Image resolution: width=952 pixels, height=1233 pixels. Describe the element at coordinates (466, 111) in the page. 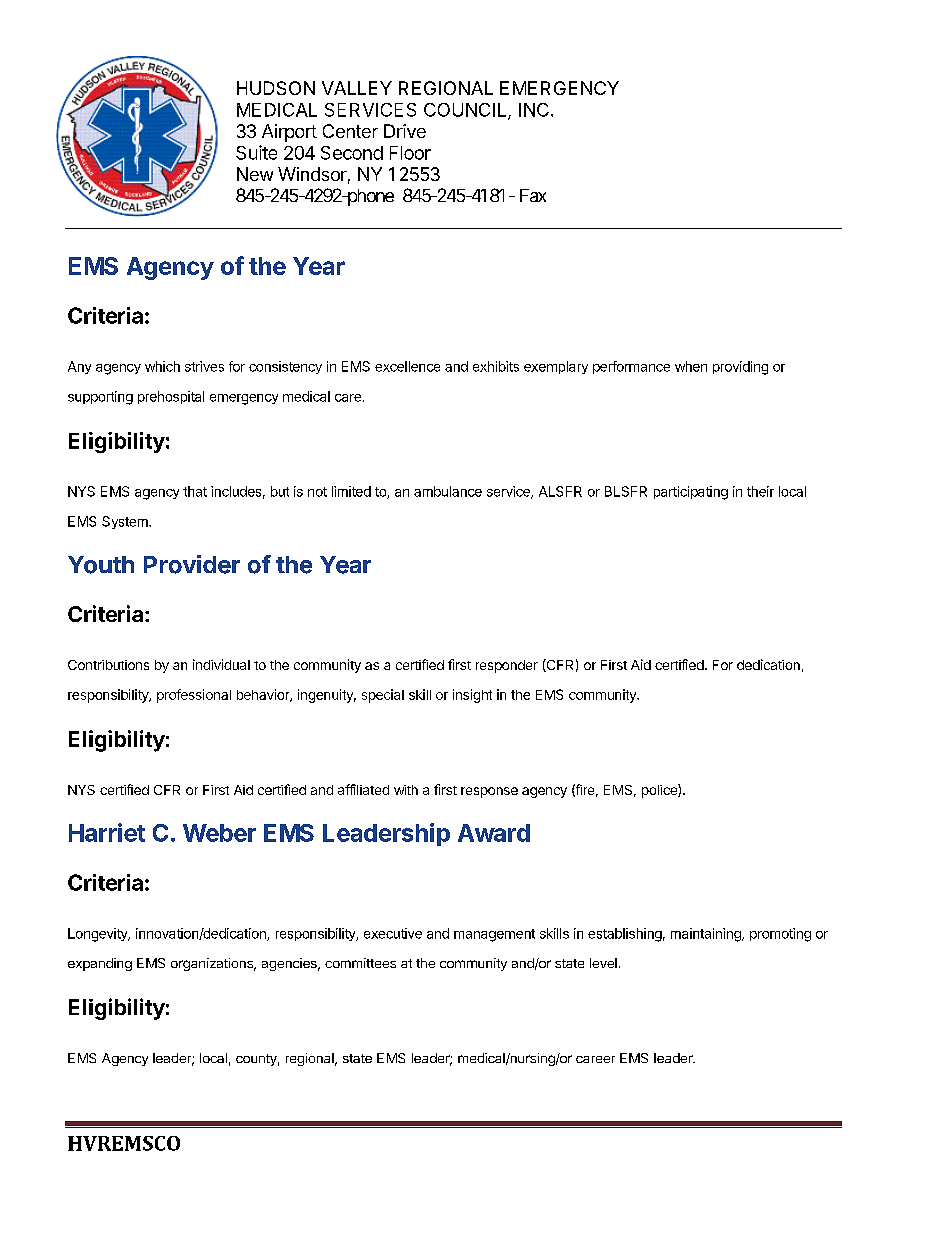

I see `COUNCIL` at that location.
